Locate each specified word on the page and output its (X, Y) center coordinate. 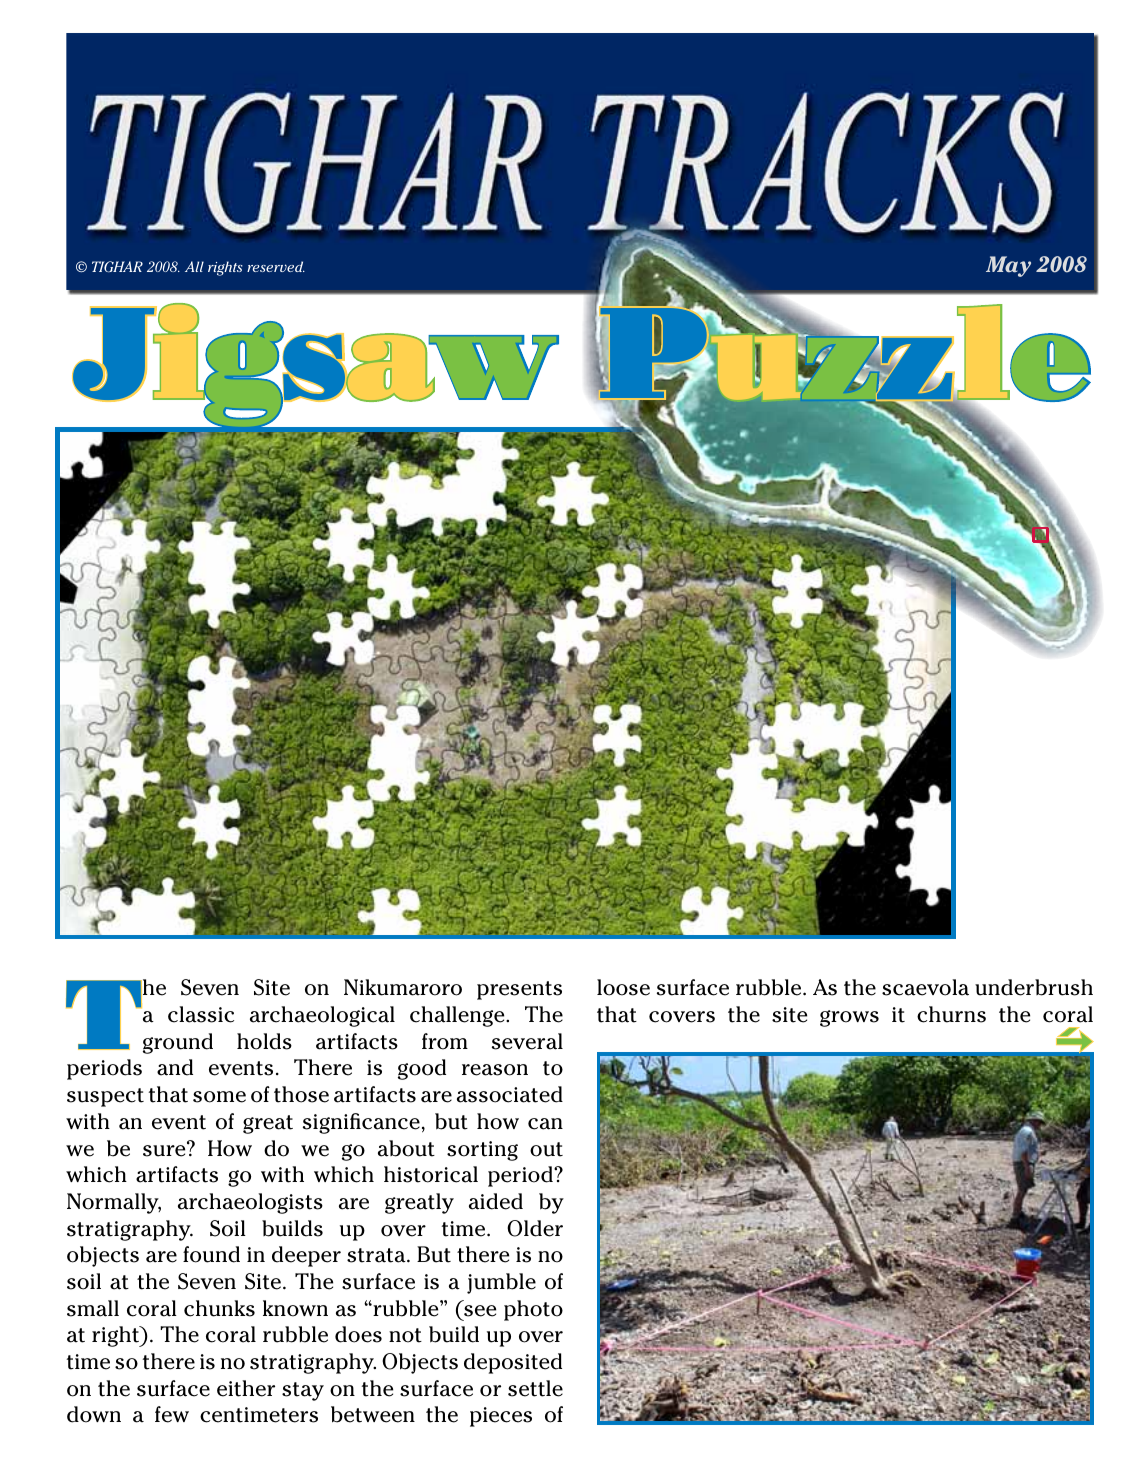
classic (201, 1014)
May (1008, 266)
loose (623, 987)
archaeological (322, 1016)
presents (519, 990)
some (219, 1097)
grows (849, 1018)
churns (951, 1014)
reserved (276, 266)
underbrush (1034, 987)
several (527, 1041)
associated (510, 1094)
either (246, 1388)
